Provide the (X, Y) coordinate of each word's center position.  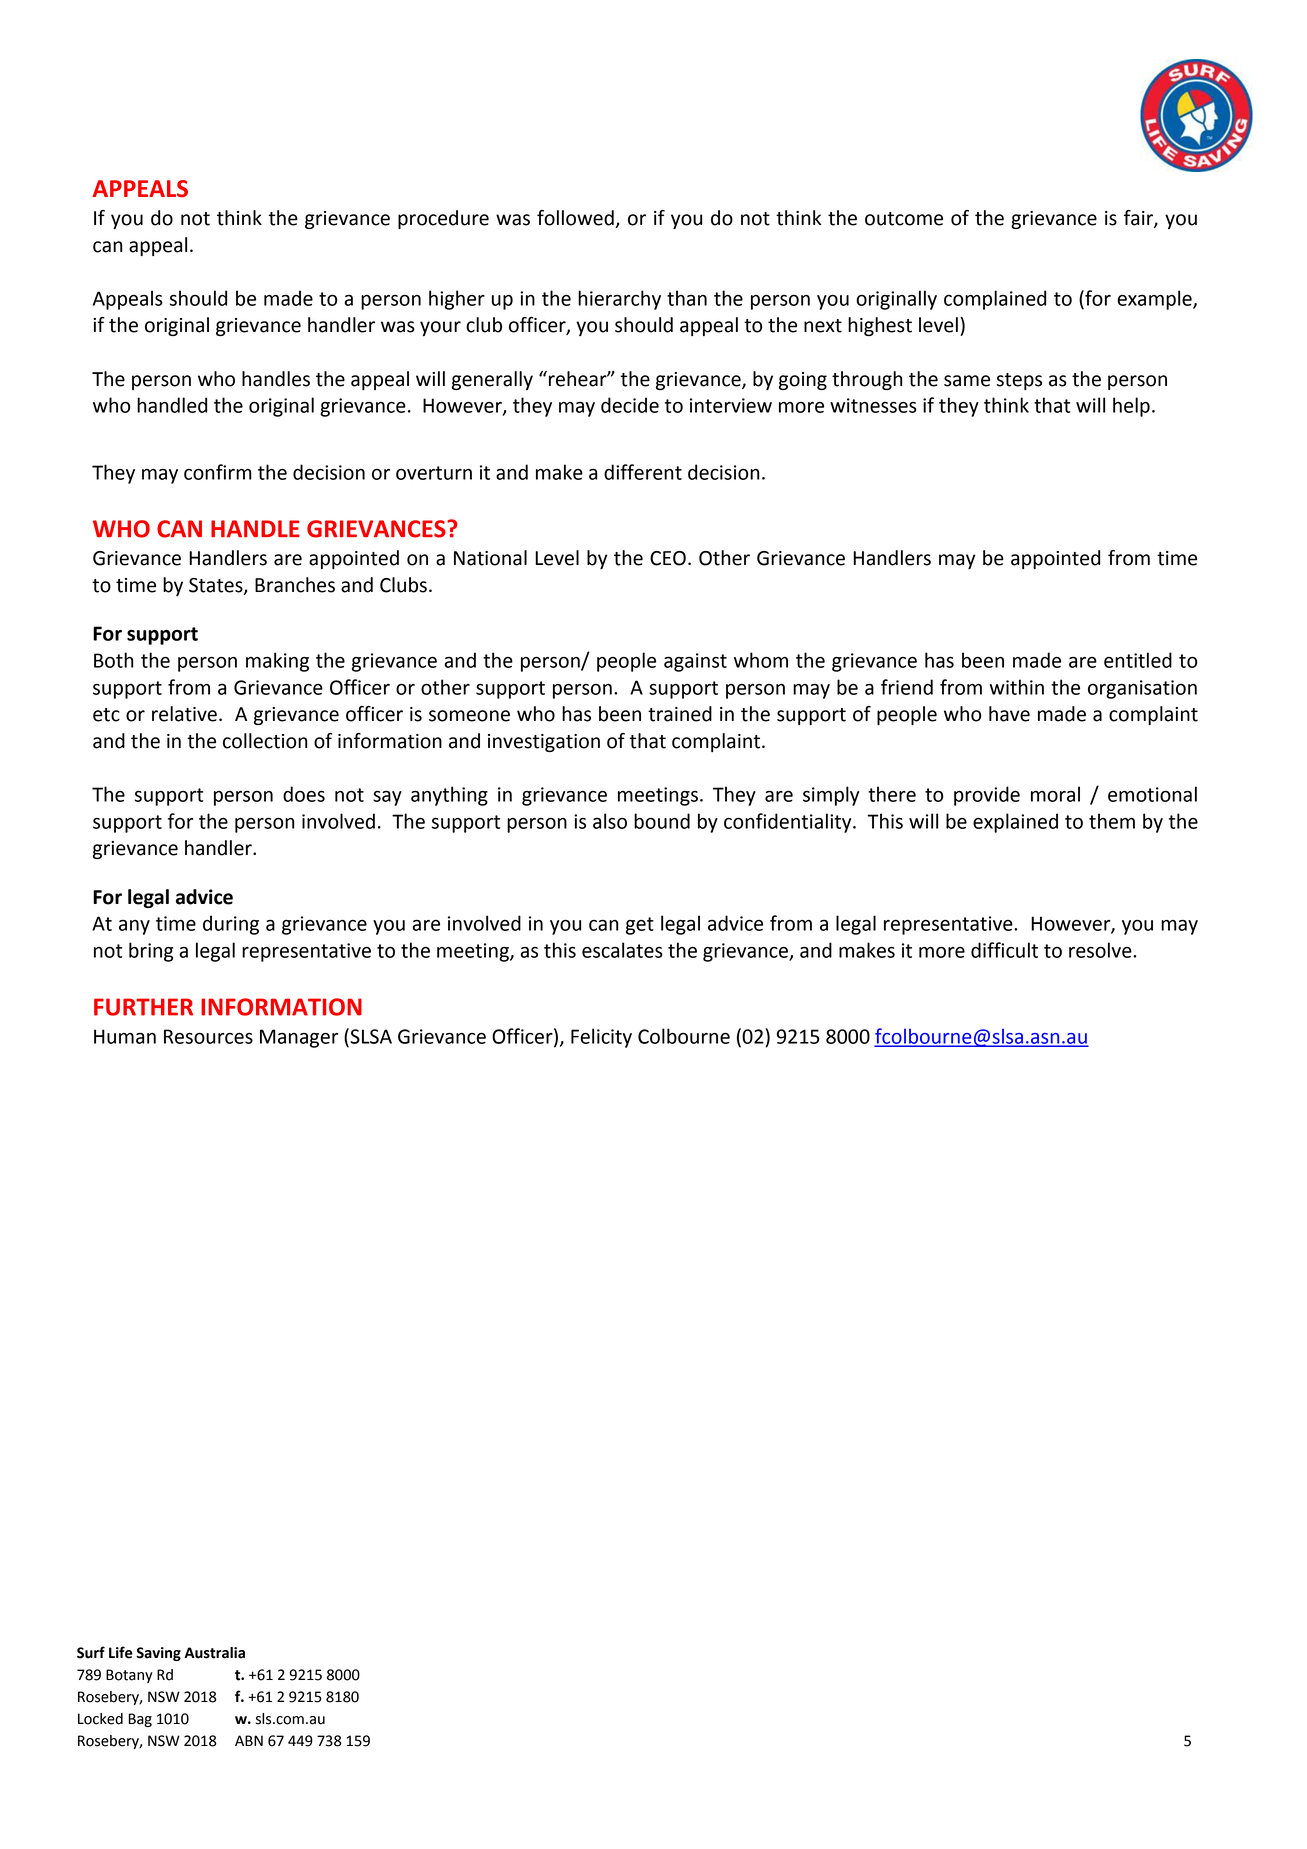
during (231, 925)
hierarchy (619, 300)
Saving (158, 1654)
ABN (249, 1740)
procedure (443, 219)
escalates (622, 950)
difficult (1004, 950)
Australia (214, 1653)
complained (995, 300)
